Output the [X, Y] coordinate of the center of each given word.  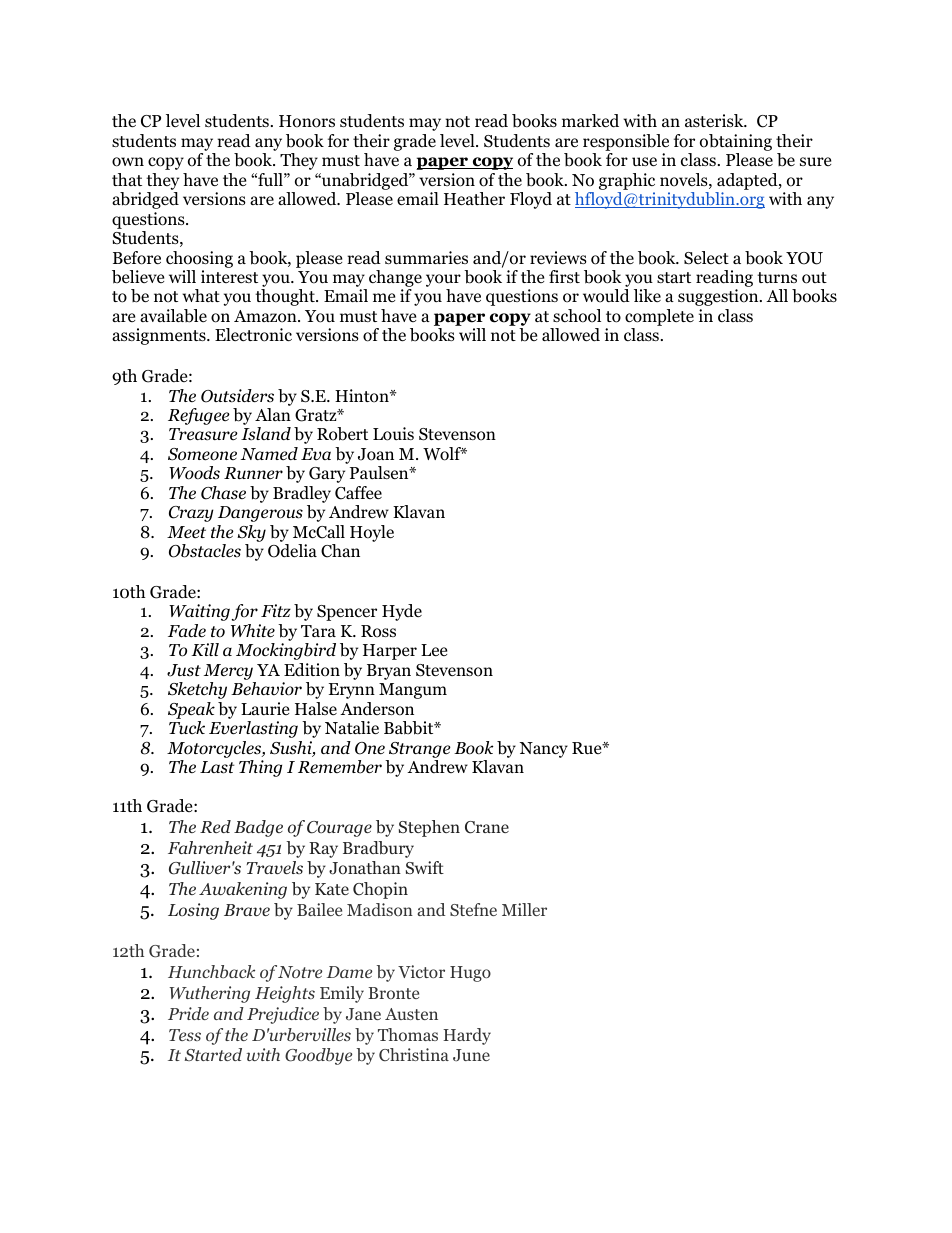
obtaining [736, 142]
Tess [185, 1035]
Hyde [402, 612]
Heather [474, 199]
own [128, 162]
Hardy [467, 1036]
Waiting [199, 612]
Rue [588, 748]
